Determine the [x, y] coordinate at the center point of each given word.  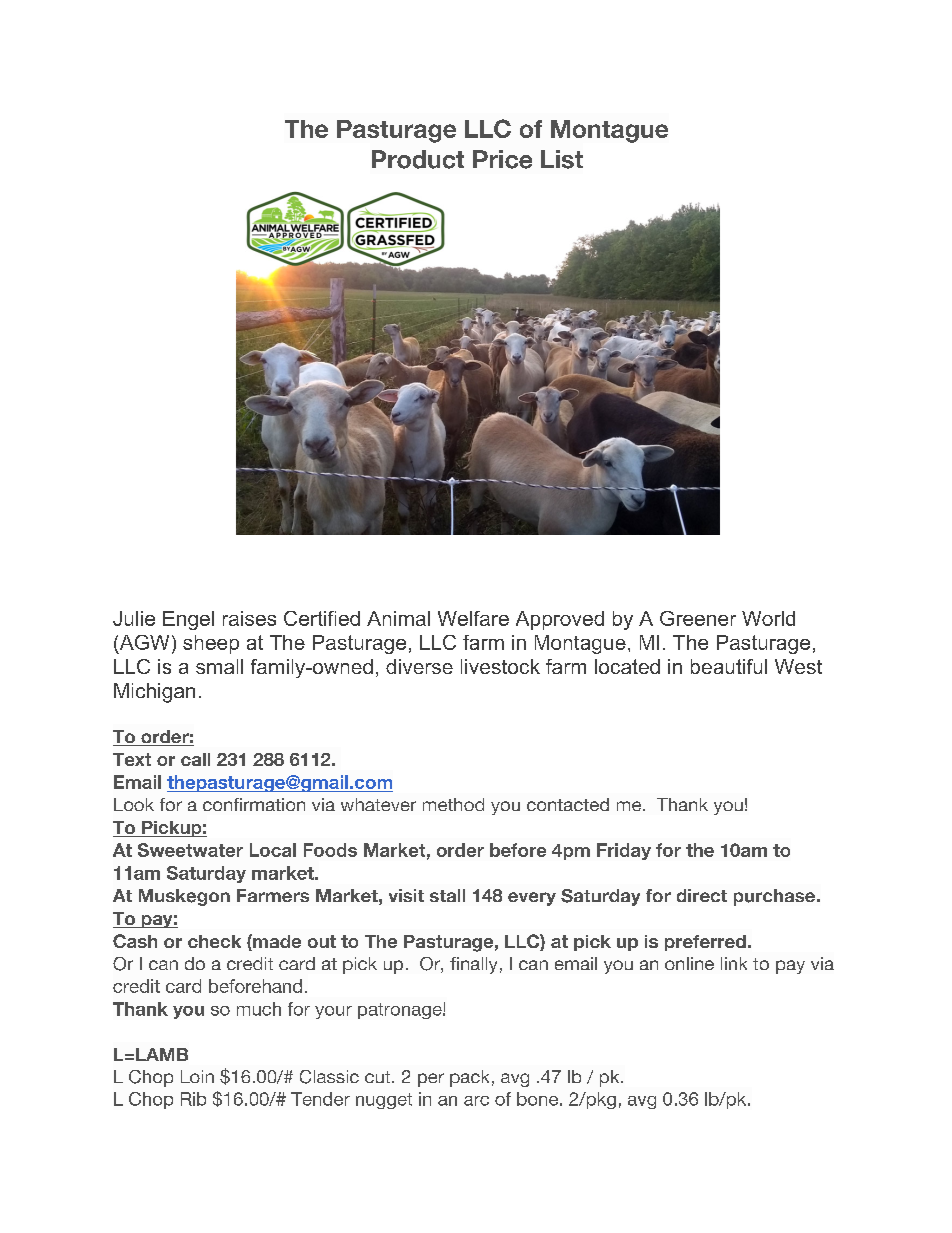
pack [469, 1078]
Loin [197, 1076]
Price [502, 159]
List [562, 159]
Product [418, 159]
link [734, 963]
